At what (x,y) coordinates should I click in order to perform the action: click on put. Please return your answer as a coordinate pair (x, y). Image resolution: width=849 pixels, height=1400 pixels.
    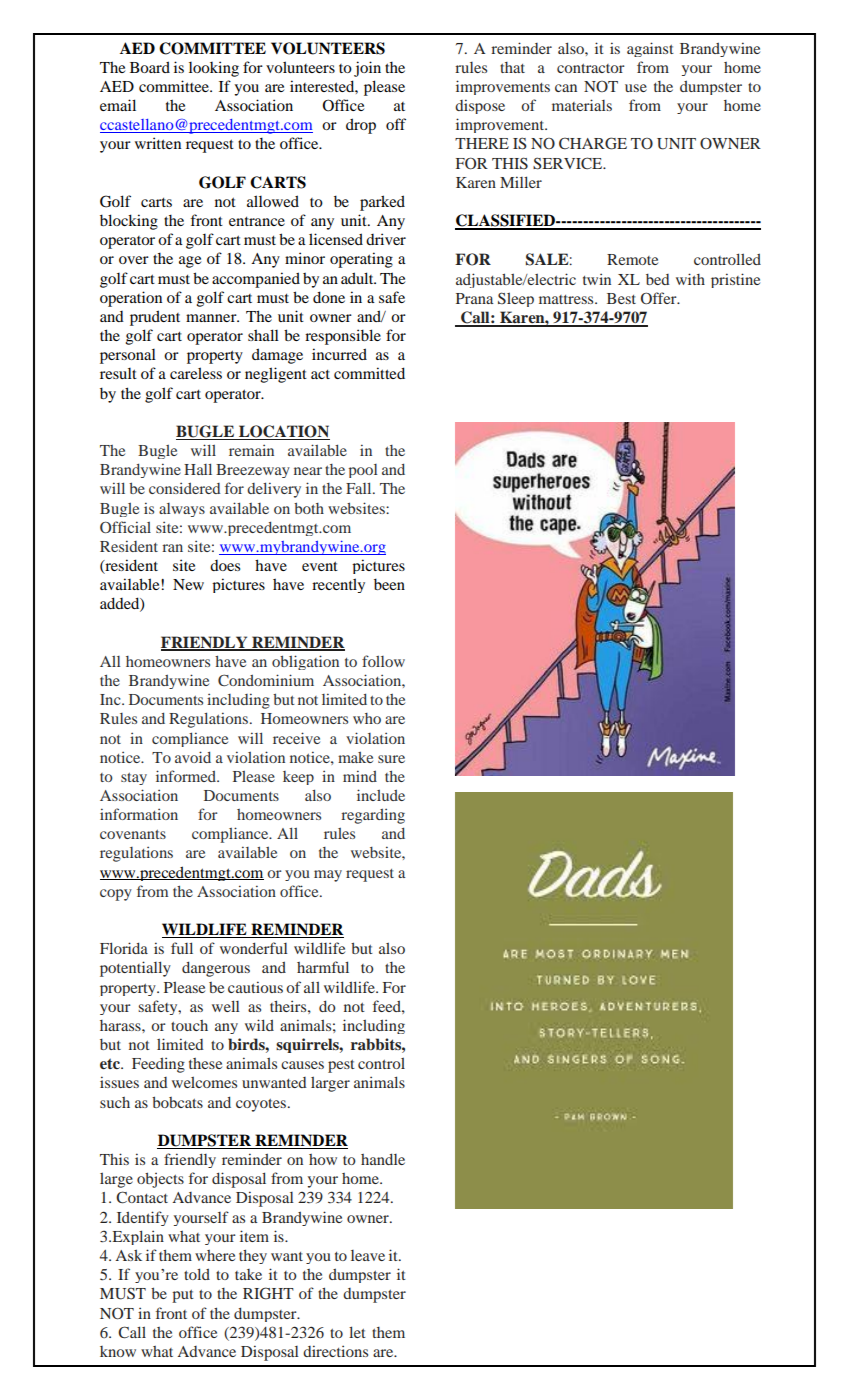
    Looking at the image, I should click on (183, 1296).
